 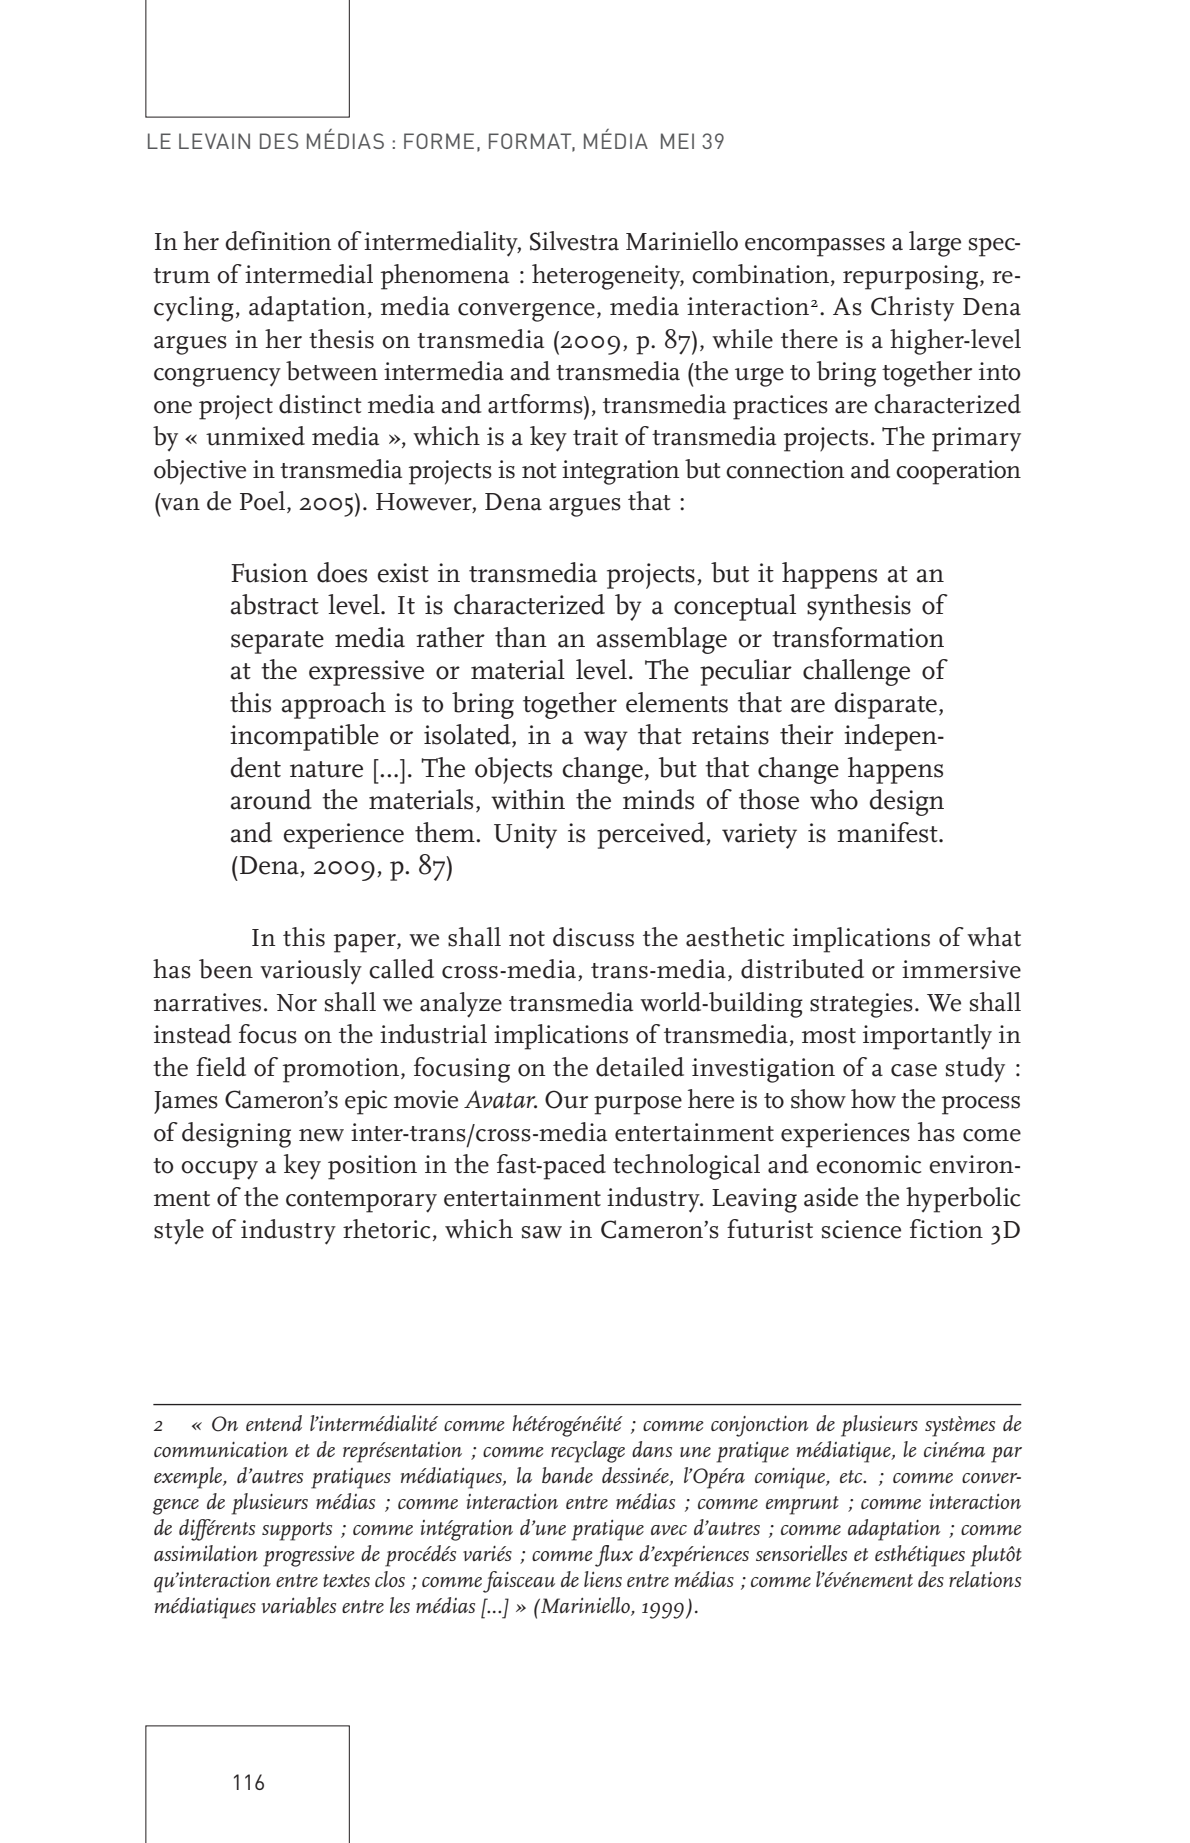 I want to click on MEI, so click(x=677, y=141).
